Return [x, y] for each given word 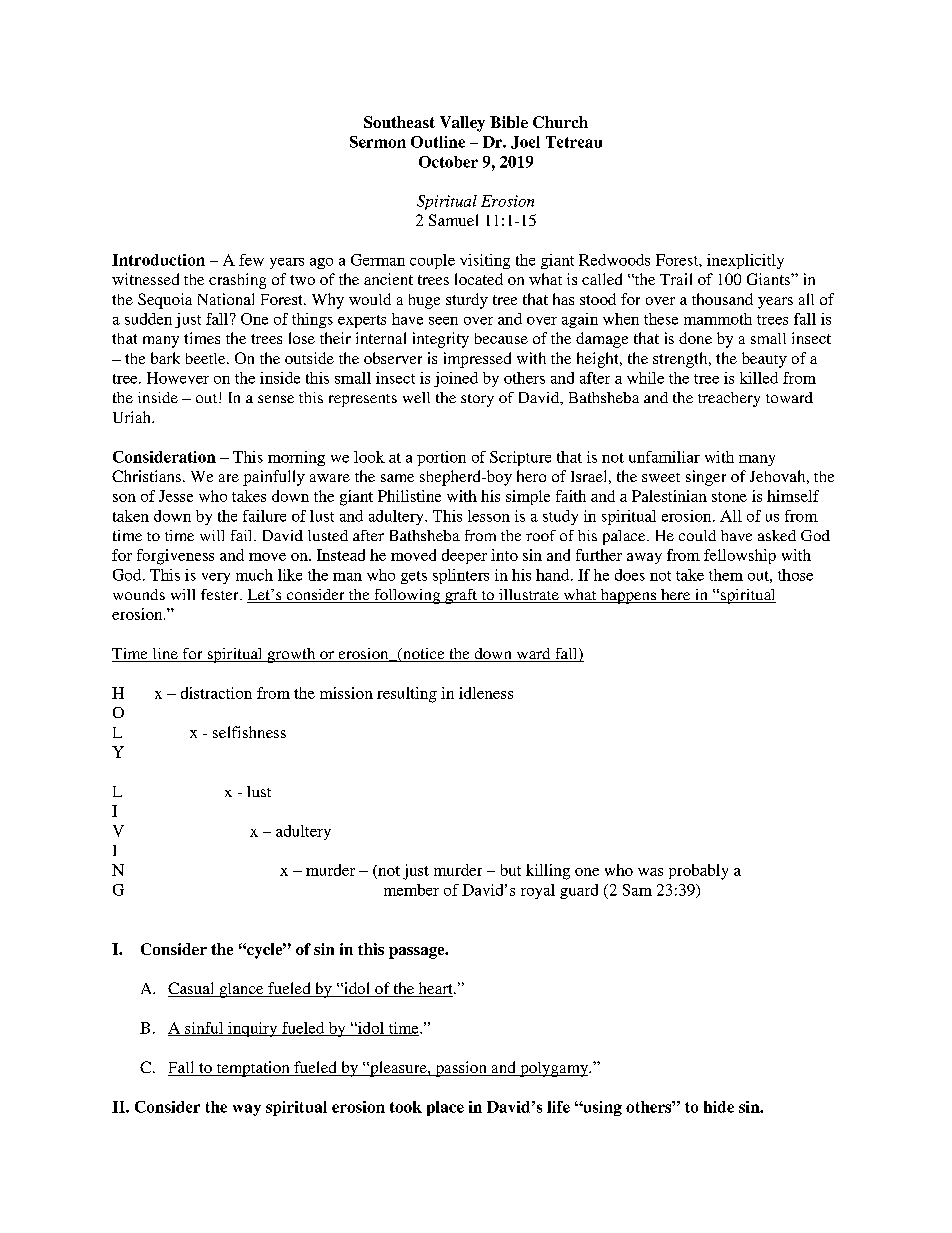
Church [560, 122]
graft [461, 596]
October [448, 162]
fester [221, 594]
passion [461, 1069]
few [251, 260]
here [676, 596]
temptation [253, 1069]
